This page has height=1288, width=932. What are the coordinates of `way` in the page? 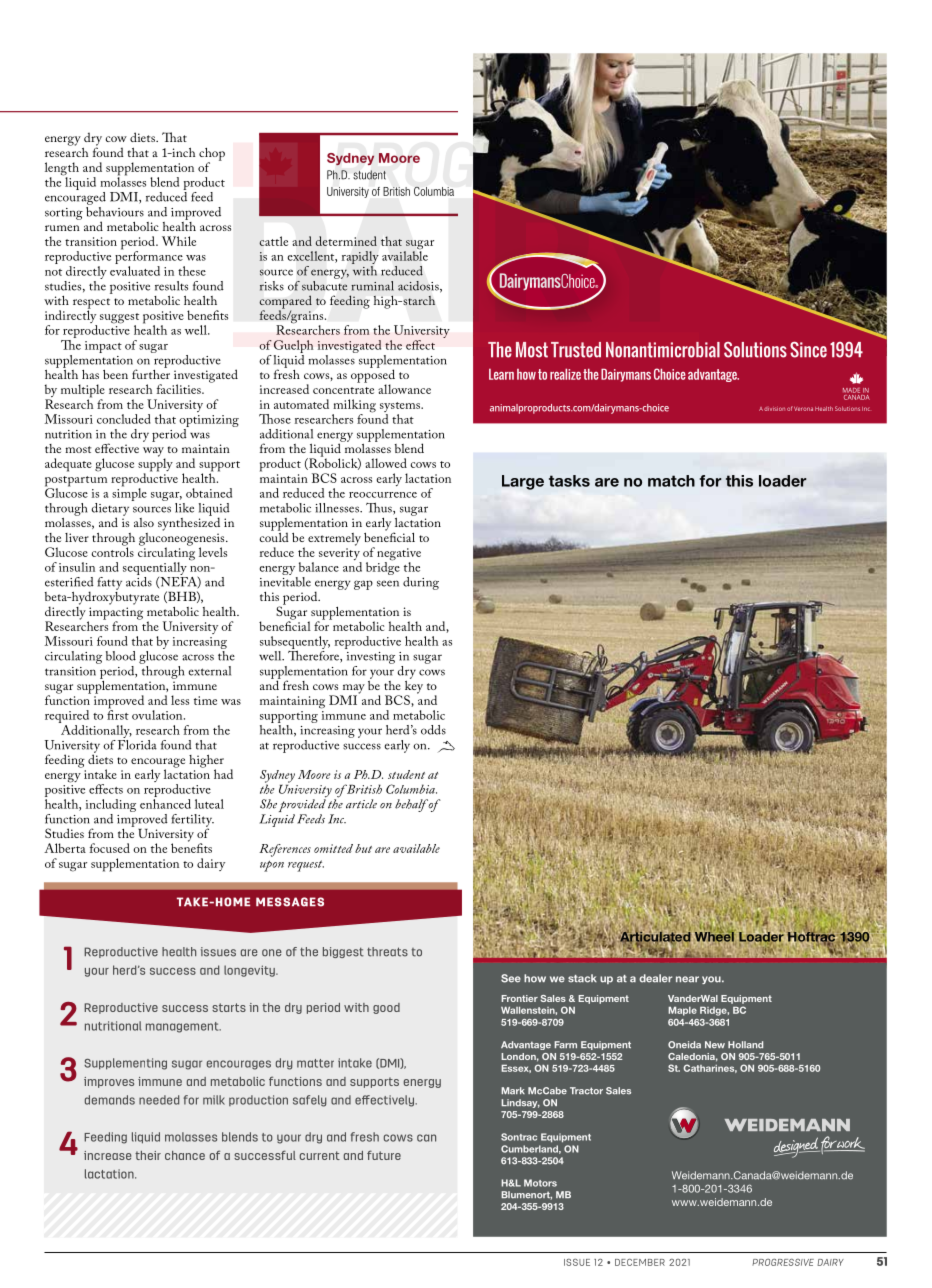 It's located at (154, 453).
